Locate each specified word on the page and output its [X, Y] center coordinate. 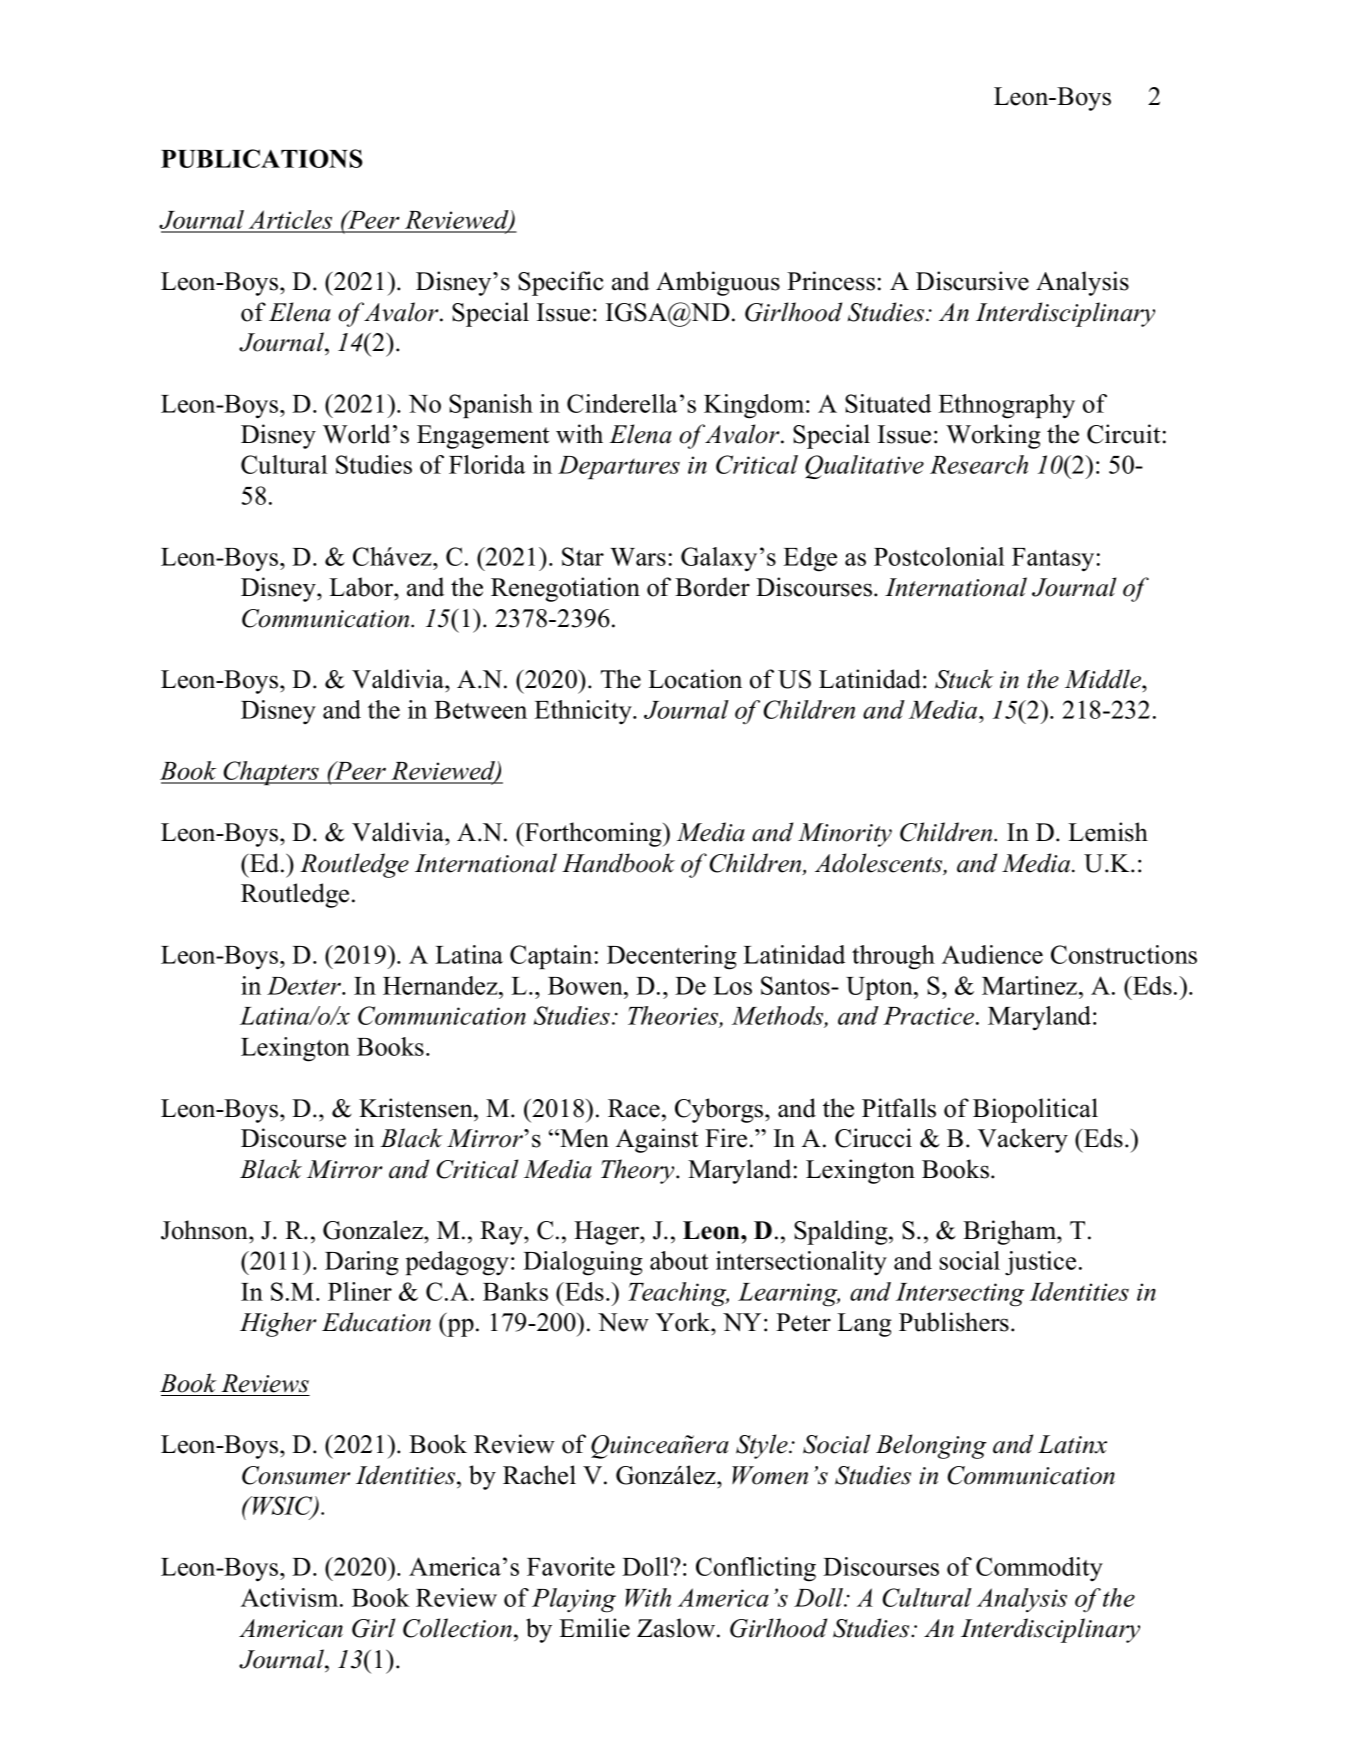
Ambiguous [718, 283]
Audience [992, 954]
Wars [638, 557]
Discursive [972, 281]
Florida [487, 464]
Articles [291, 221]
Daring [362, 1263]
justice [1040, 1263]
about [679, 1260]
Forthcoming [593, 834]
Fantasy [1053, 560]
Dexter [305, 986]
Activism [291, 1597]
